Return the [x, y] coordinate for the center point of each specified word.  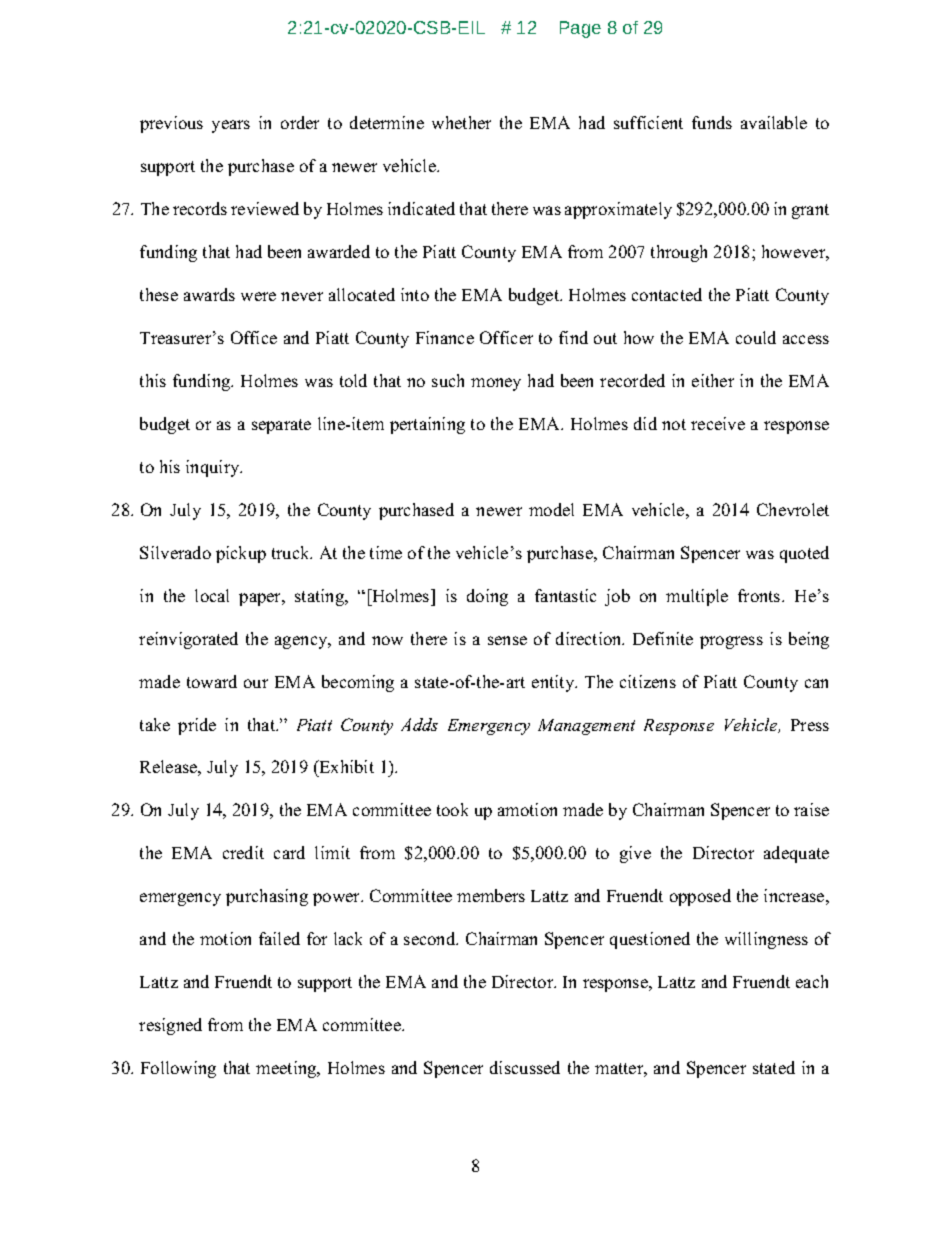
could [756, 337]
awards [209, 294]
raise [811, 809]
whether [461, 122]
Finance [445, 337]
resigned [170, 1026]
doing [487, 597]
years [231, 126]
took [452, 809]
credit [243, 852]
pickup [241, 554]
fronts [760, 595]
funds [712, 122]
